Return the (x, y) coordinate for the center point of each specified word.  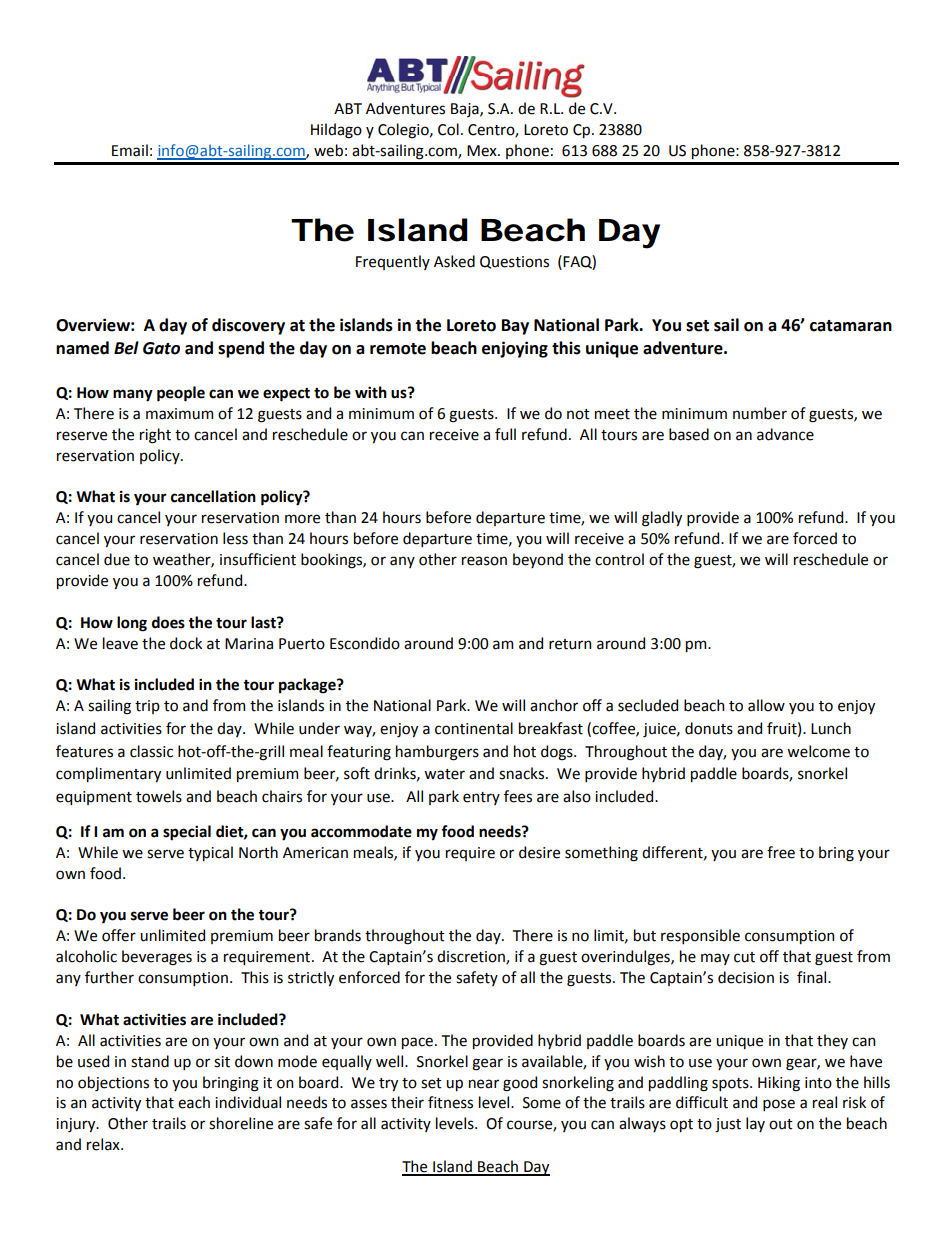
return (570, 644)
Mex (483, 151)
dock (186, 643)
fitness (450, 1102)
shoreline (241, 1123)
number (760, 413)
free (781, 852)
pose (779, 1105)
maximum (179, 414)
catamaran (851, 326)
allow (766, 705)
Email (130, 150)
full (505, 434)
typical (210, 853)
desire (539, 852)
